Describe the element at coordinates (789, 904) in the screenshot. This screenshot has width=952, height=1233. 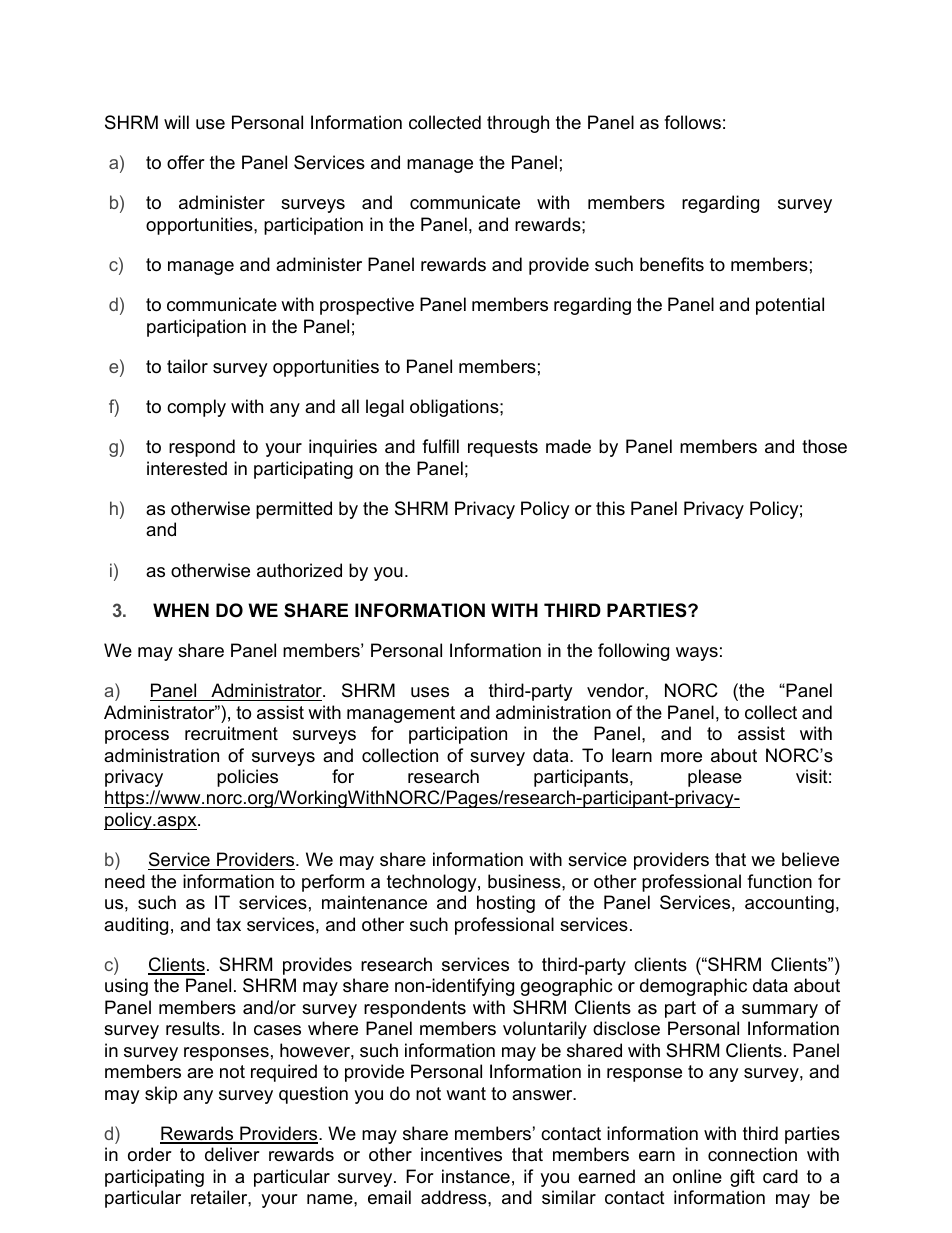
I see `accounting` at that location.
